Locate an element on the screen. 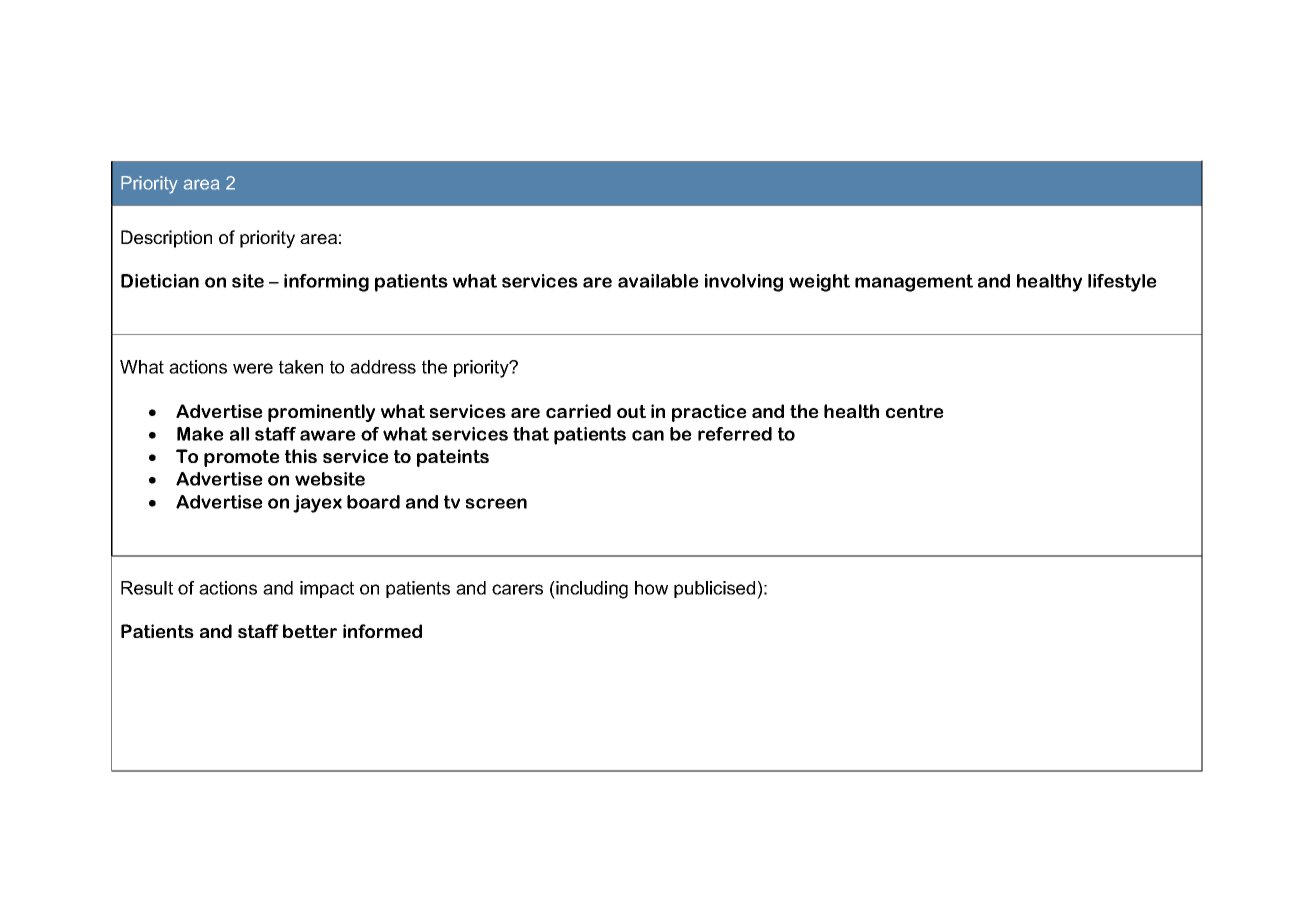 This screenshot has width=1308, height=924. available is located at coordinates (658, 281).
